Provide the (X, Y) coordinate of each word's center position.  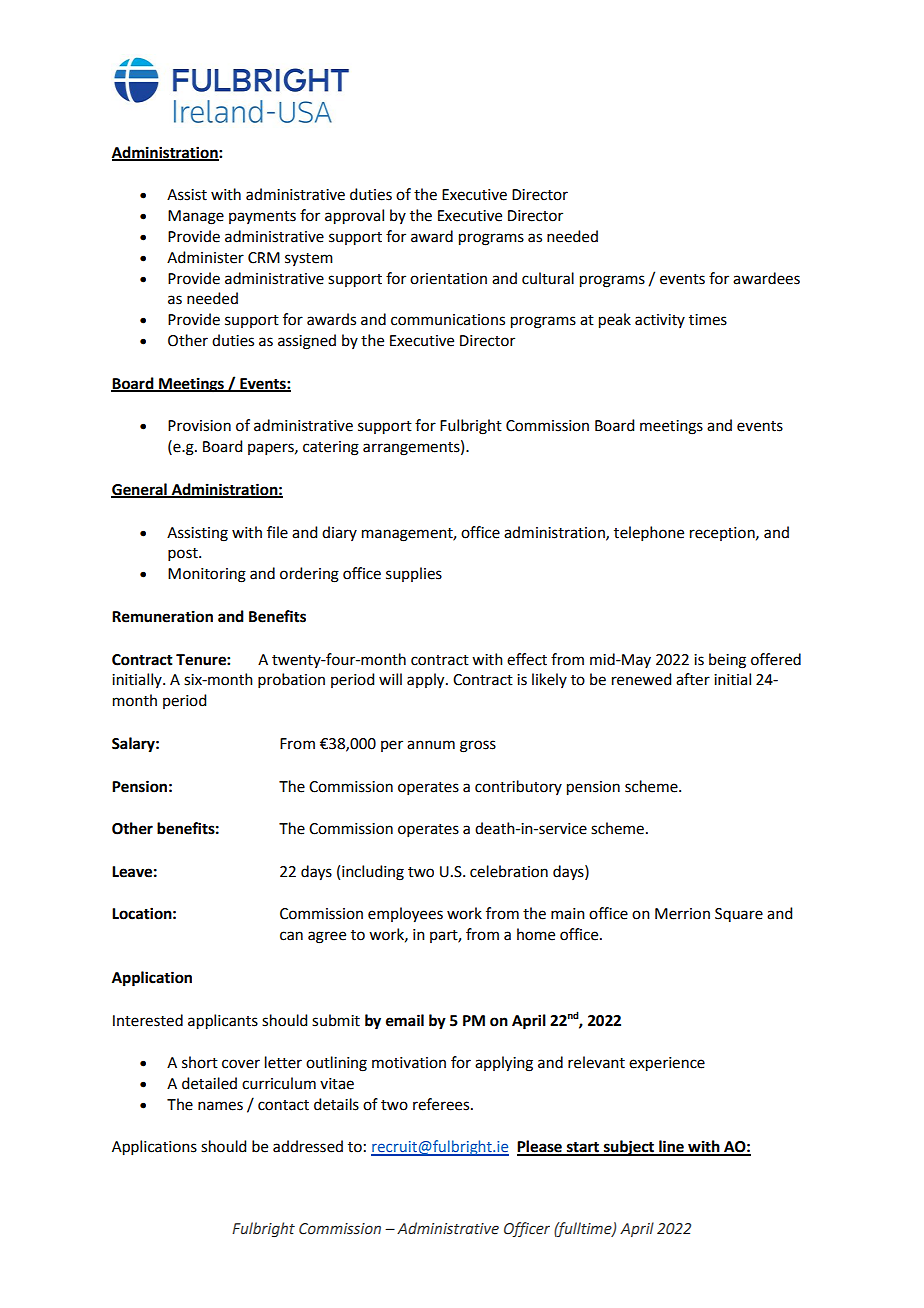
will (390, 679)
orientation (448, 279)
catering (331, 448)
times (708, 320)
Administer (205, 257)
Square (739, 915)
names (220, 1106)
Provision (199, 426)
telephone (649, 533)
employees (405, 915)
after (693, 679)
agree (327, 937)
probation (291, 680)
